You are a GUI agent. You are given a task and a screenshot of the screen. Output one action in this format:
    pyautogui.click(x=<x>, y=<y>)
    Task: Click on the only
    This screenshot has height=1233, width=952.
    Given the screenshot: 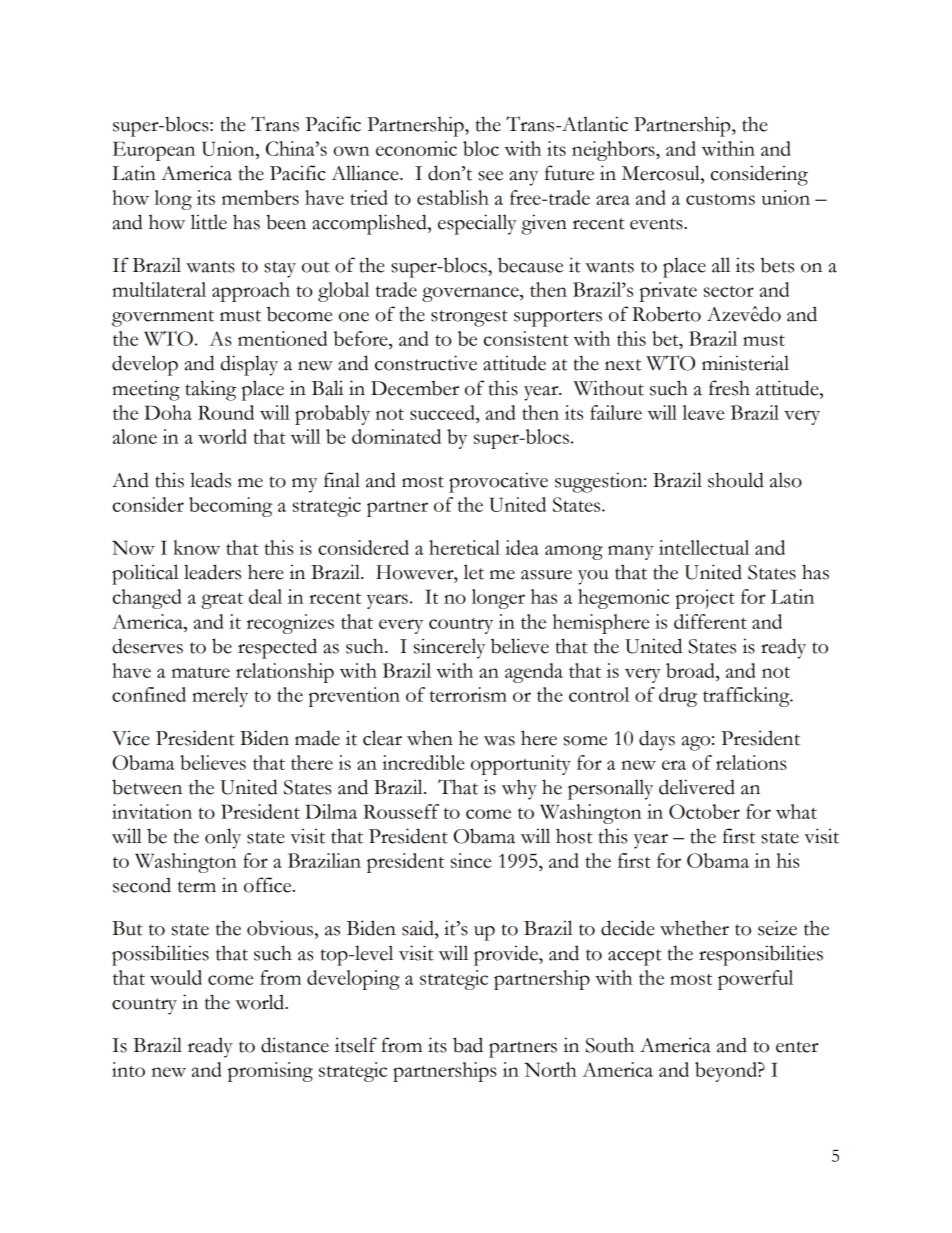 What is the action you would take?
    pyautogui.click(x=223, y=838)
